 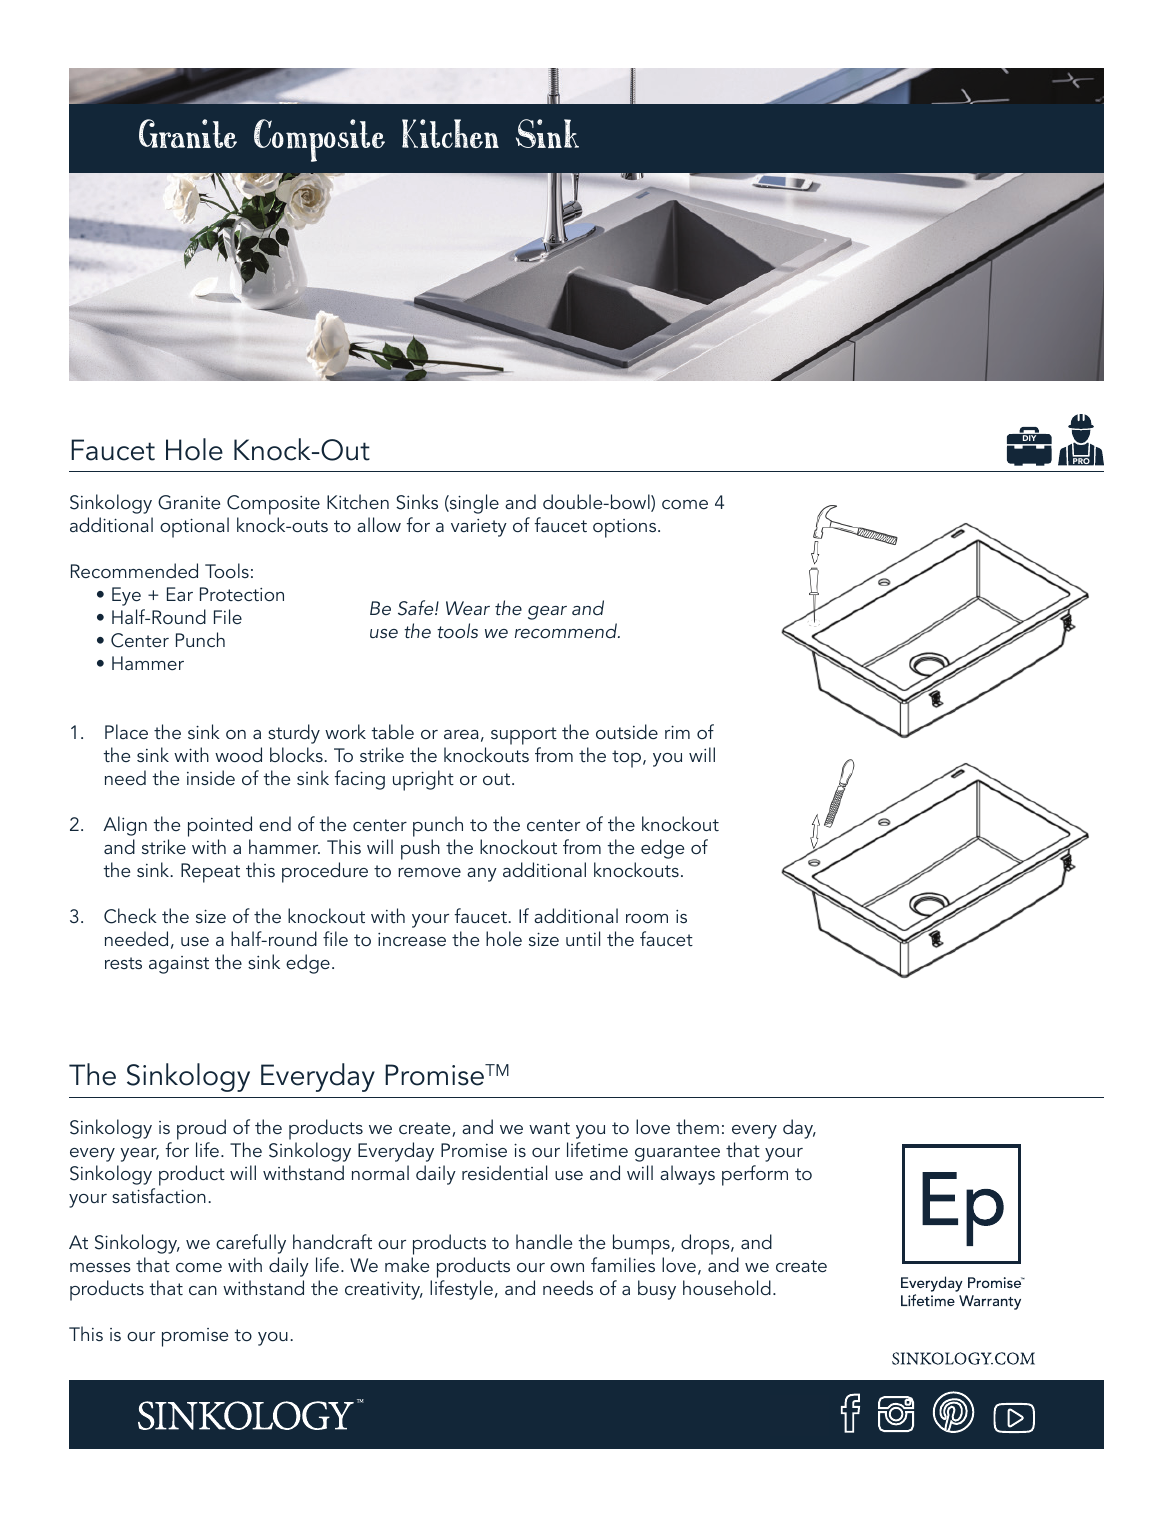 I want to click on inside, so click(x=211, y=777).
